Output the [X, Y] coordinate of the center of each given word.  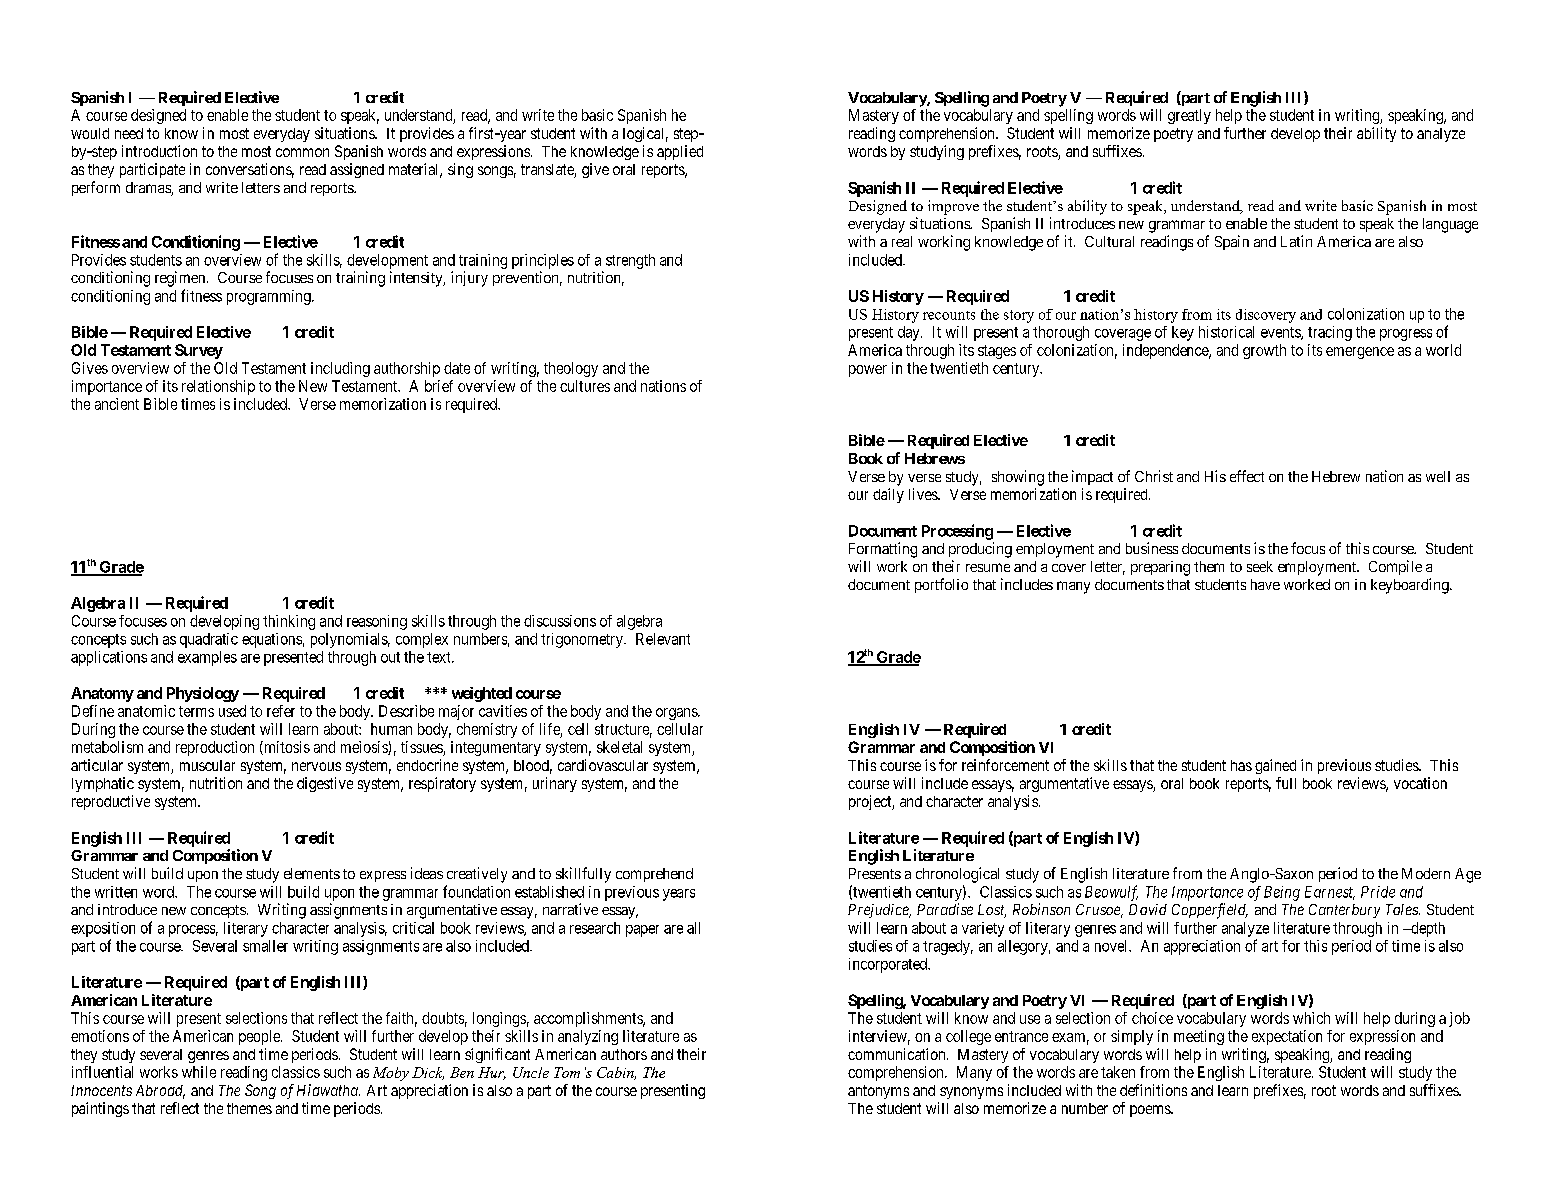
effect [1247, 476]
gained [1275, 766]
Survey [199, 351]
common [302, 152]
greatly [1189, 116]
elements [312, 873]
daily [888, 495]
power [868, 371]
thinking [289, 622]
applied [680, 152]
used [232, 711]
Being [1282, 893]
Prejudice [879, 911]
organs [677, 714]
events [1281, 333]
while [199, 1072]
